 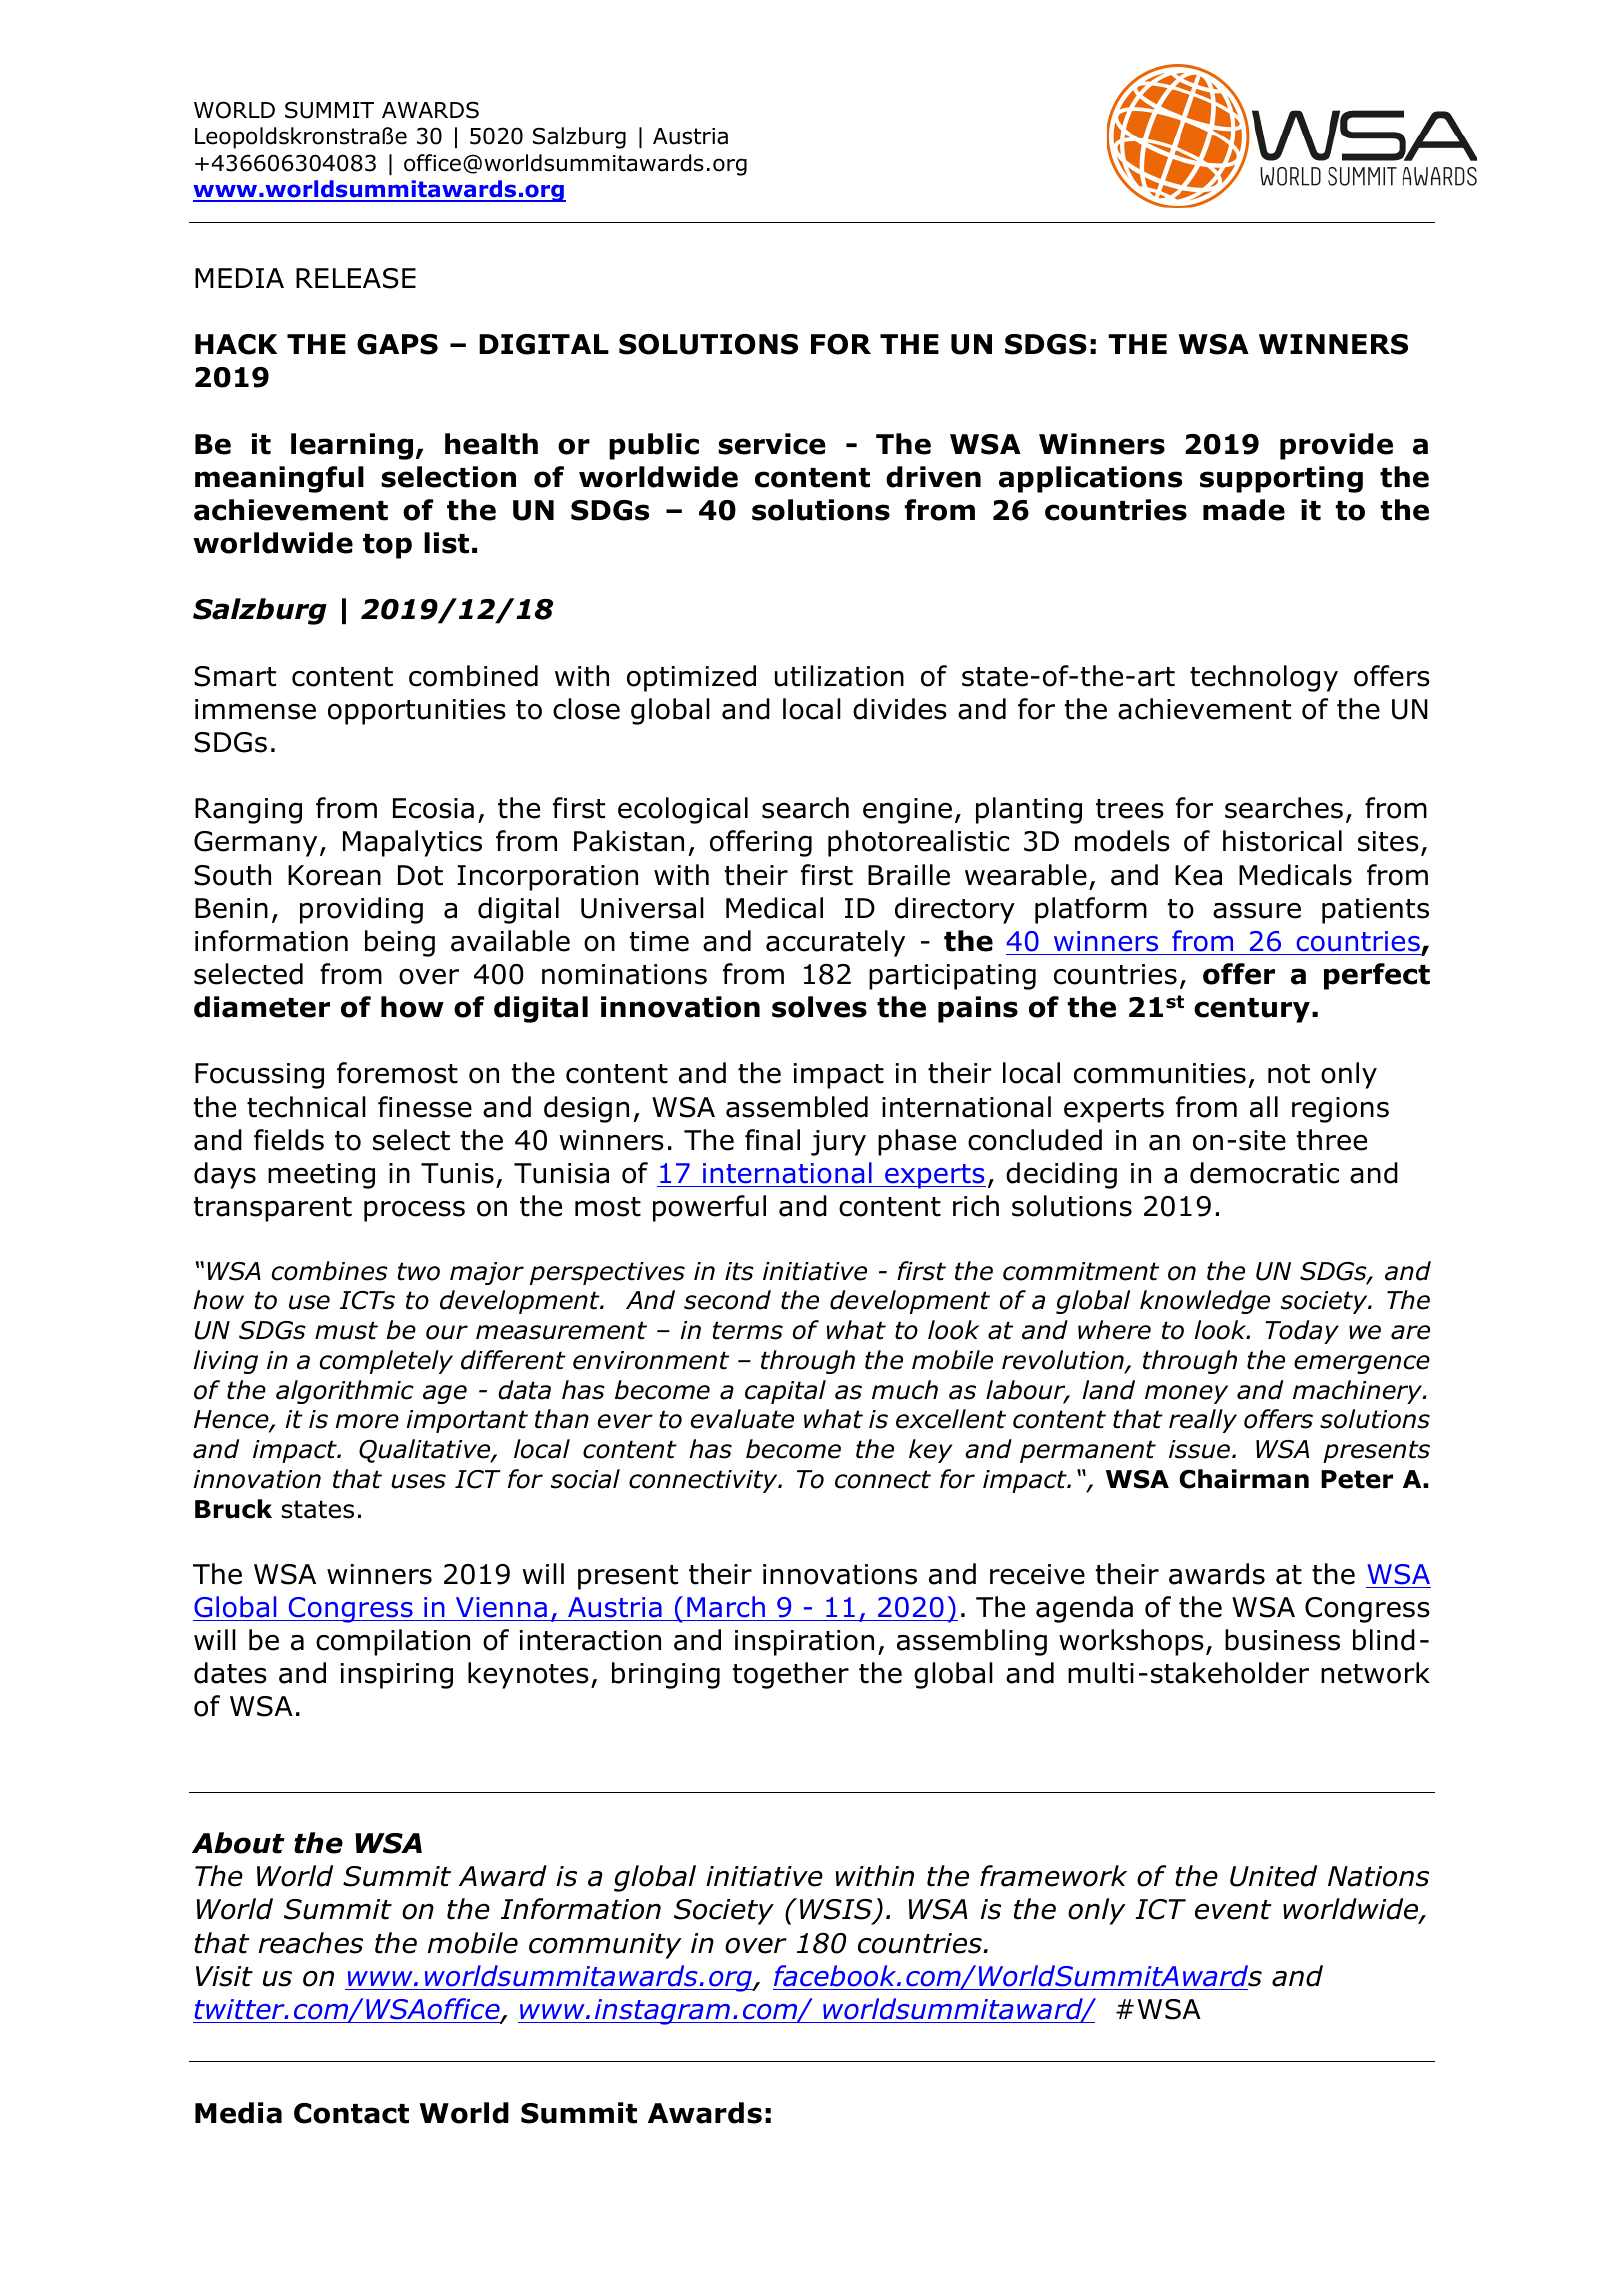 I want to click on meeting, so click(x=321, y=1176).
